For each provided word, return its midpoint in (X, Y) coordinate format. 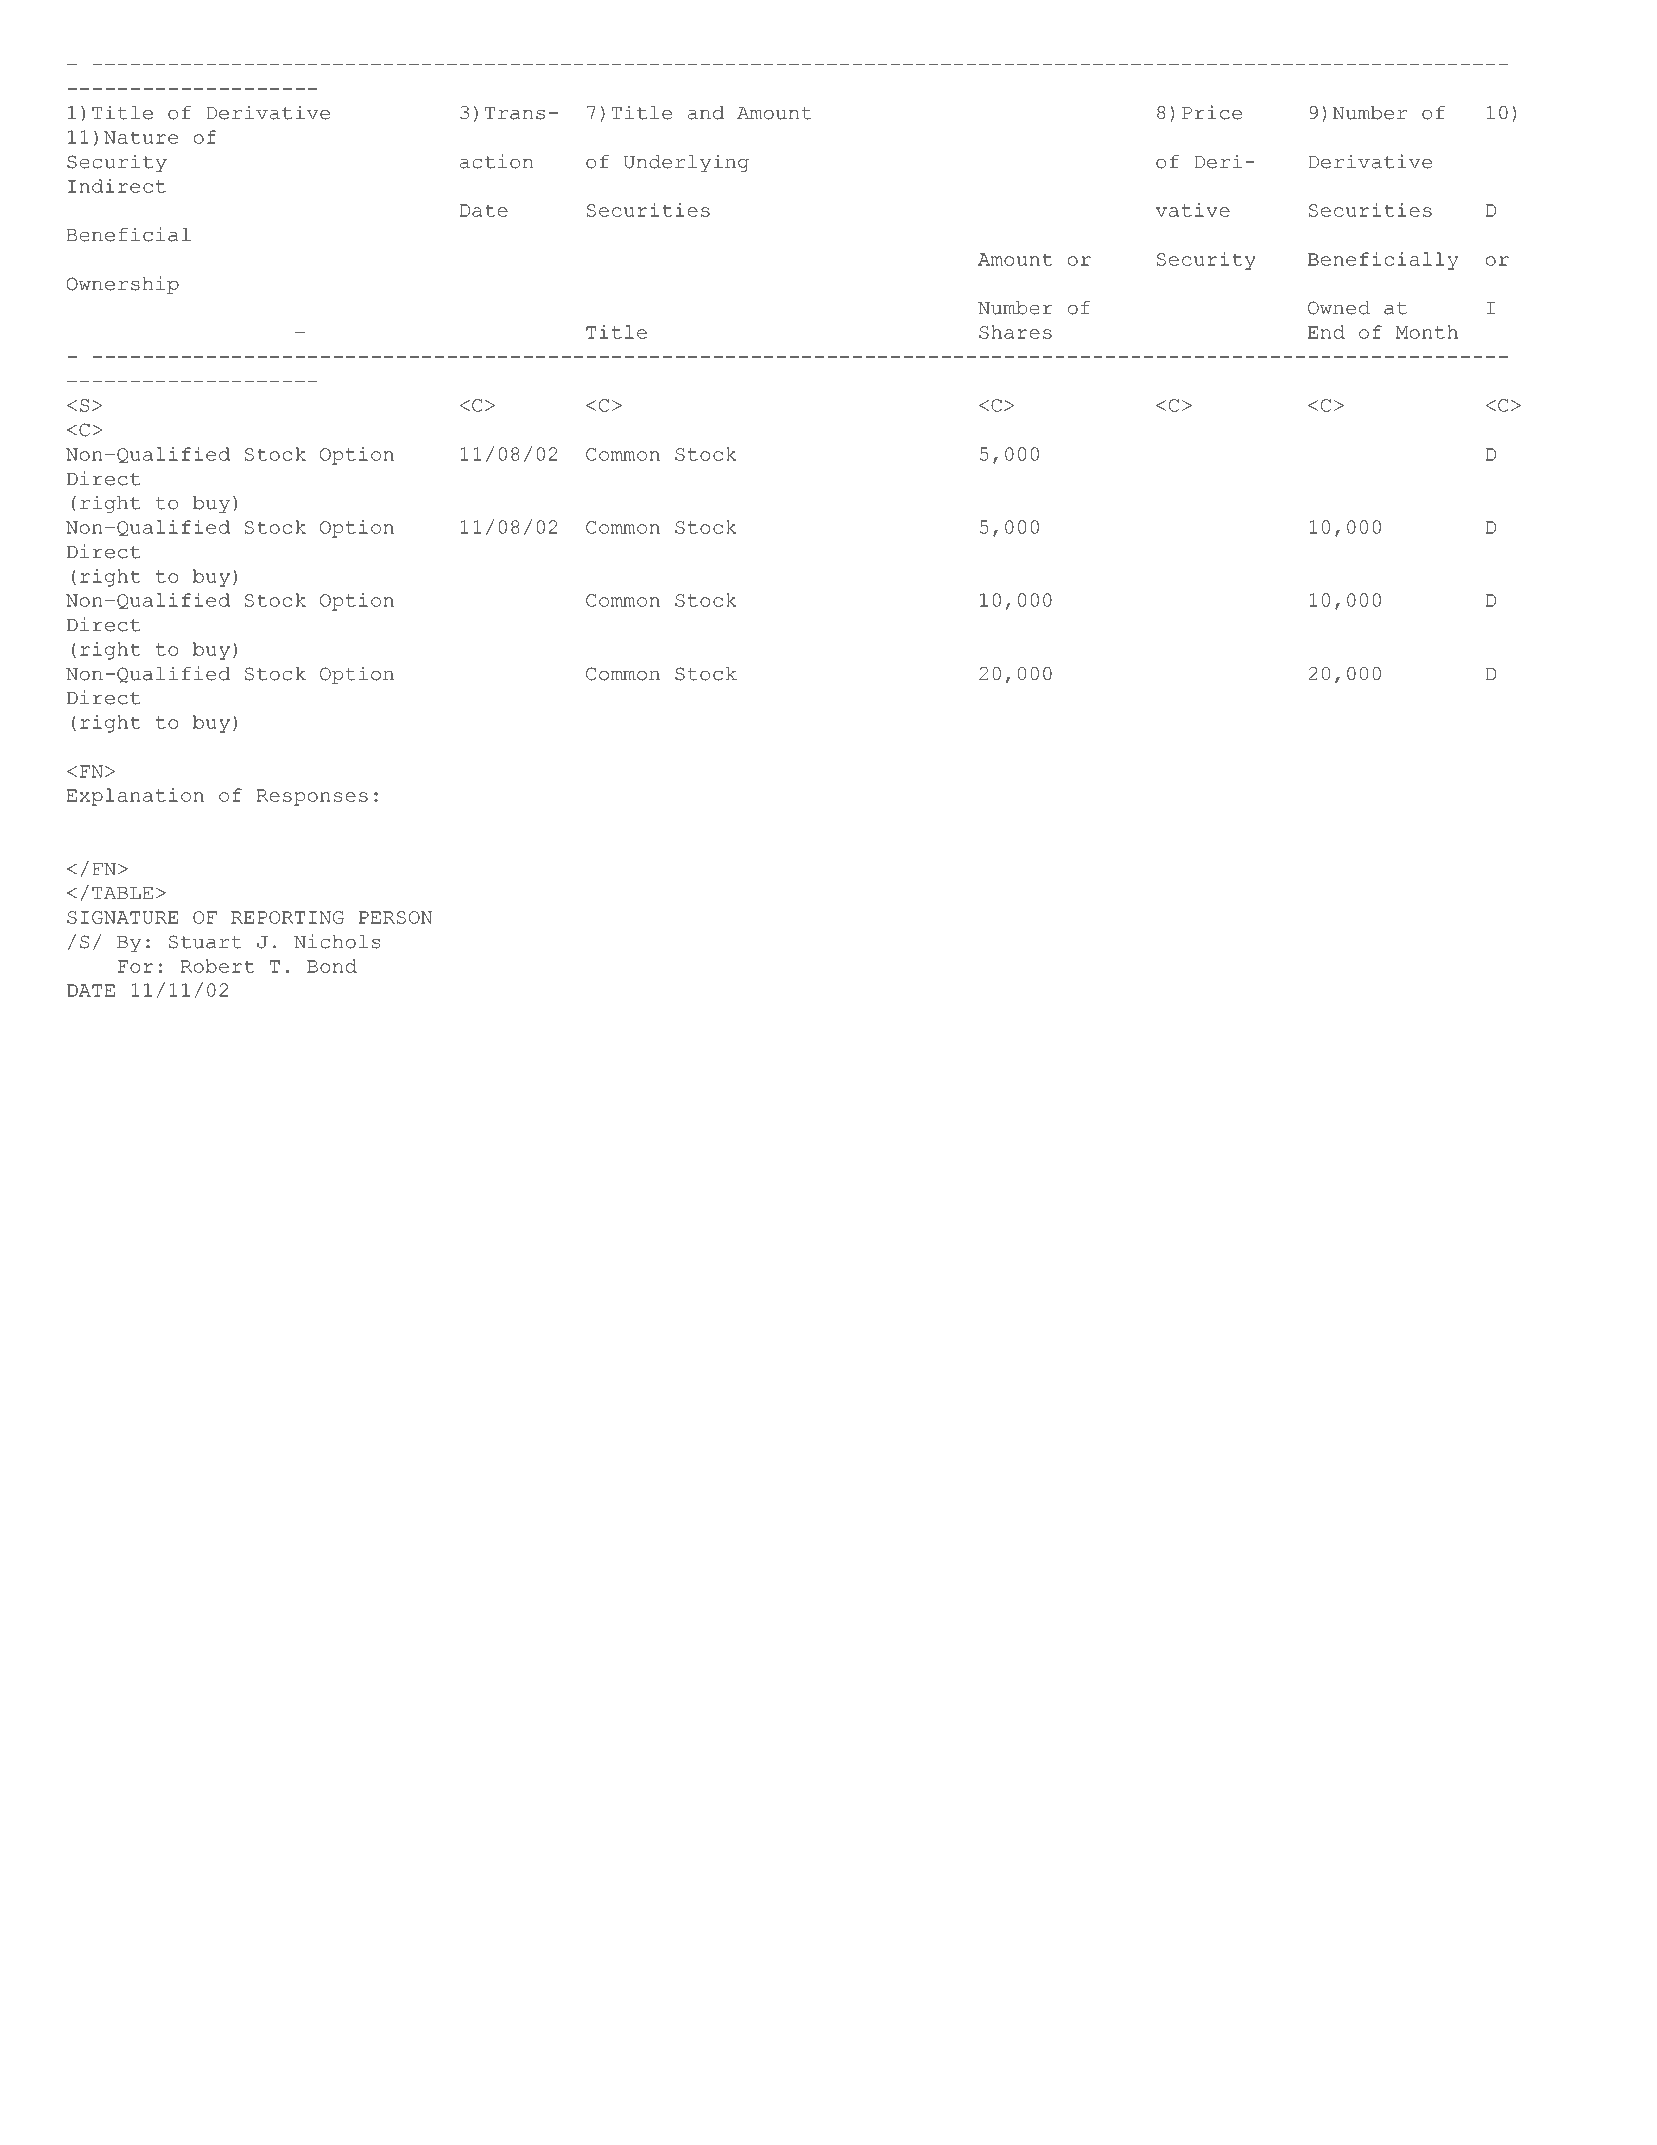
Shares (1015, 332)
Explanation (135, 797)
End (1326, 332)
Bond (332, 966)
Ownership (123, 285)
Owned (1339, 308)
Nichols (337, 941)
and (706, 113)
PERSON (395, 917)
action (496, 161)
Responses (312, 797)
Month (1427, 332)
